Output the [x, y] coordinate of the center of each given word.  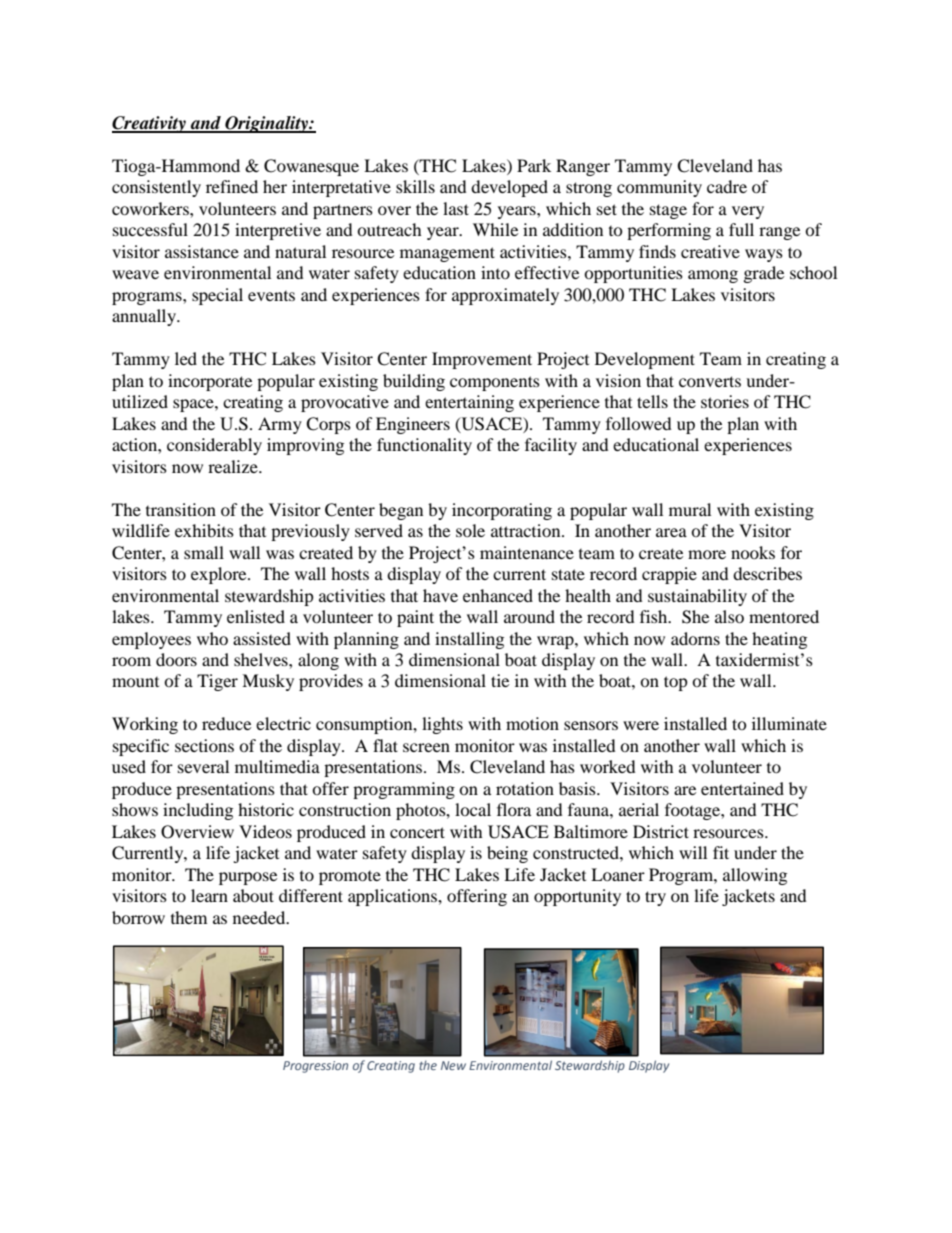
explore [220, 575]
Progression [315, 1067]
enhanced [498, 595]
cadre [727, 186]
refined [232, 186]
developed [509, 188]
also [729, 616]
